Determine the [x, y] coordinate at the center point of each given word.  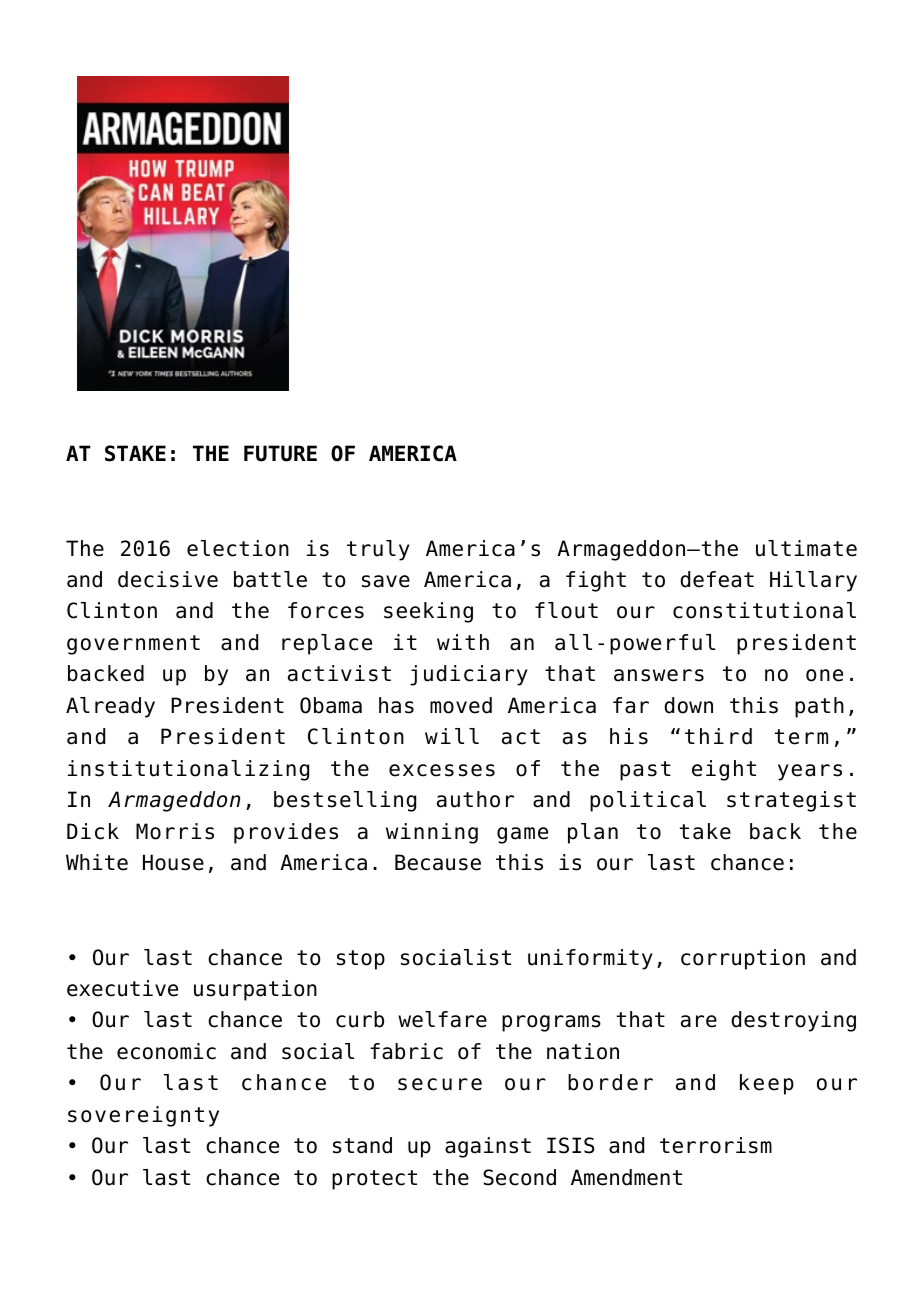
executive [122, 988]
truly [378, 550]
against [488, 1147]
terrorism [716, 1145]
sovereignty [143, 1116]
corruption [743, 959]
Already [110, 707]
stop [361, 960]
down [688, 705]
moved [461, 705]
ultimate [806, 548]
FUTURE [280, 453]
